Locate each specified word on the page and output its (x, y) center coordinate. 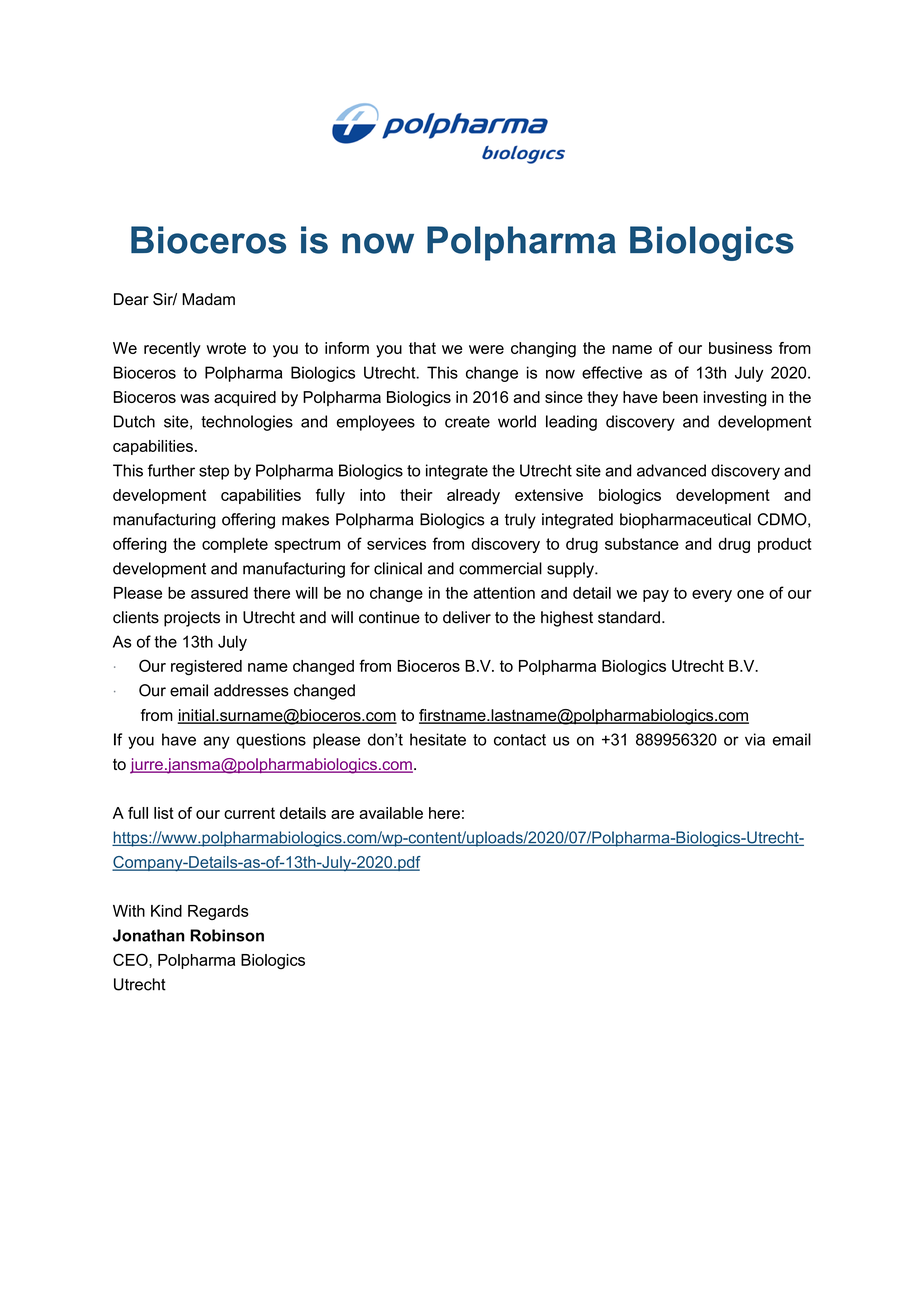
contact (520, 740)
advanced (671, 470)
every (712, 596)
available (391, 813)
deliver (467, 617)
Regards (218, 912)
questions (271, 741)
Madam (208, 299)
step (214, 472)
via (755, 739)
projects (192, 619)
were (486, 349)
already (473, 496)
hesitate (438, 739)
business (740, 348)
